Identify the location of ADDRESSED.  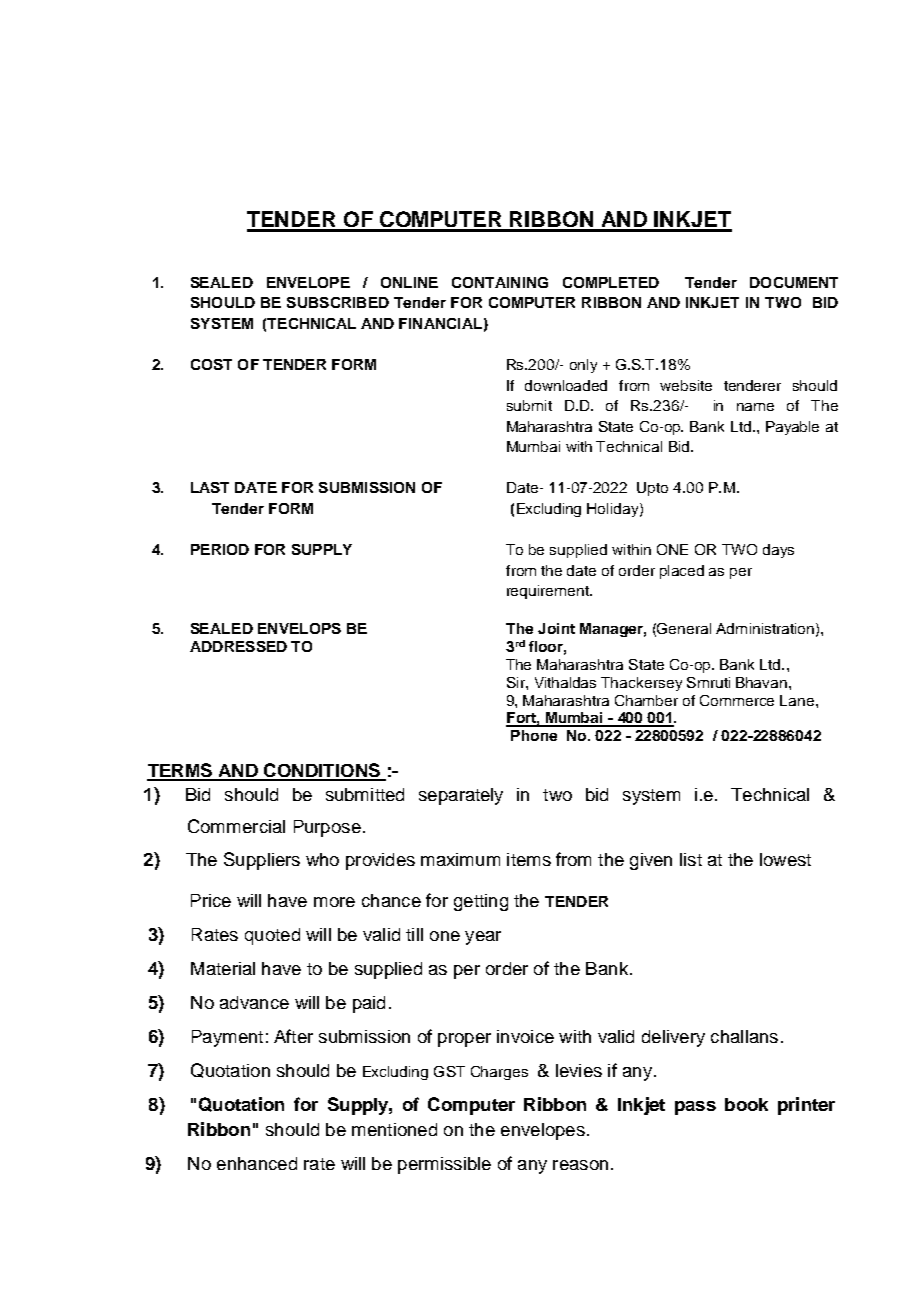
(238, 646).
